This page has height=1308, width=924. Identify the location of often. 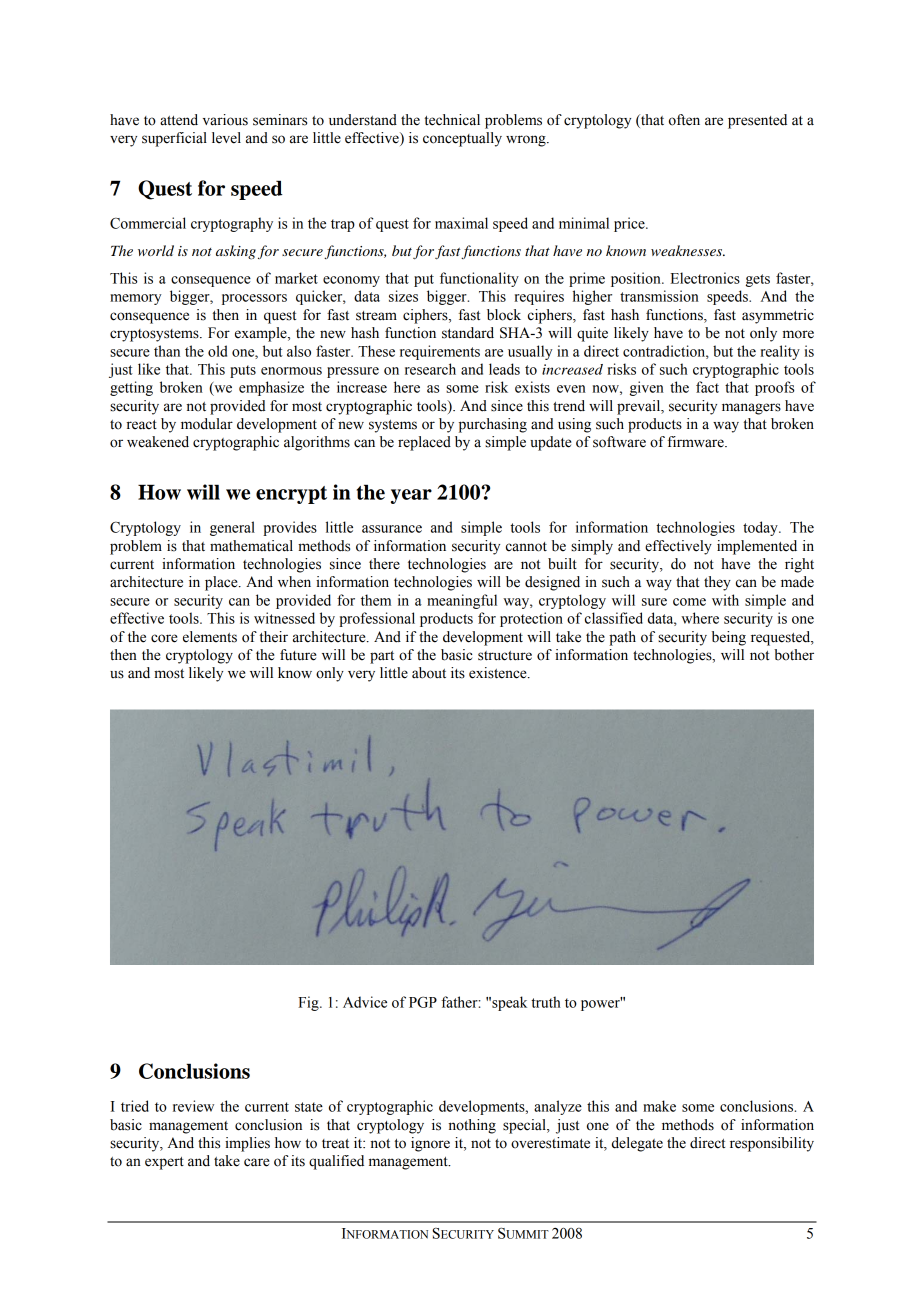
(684, 120).
